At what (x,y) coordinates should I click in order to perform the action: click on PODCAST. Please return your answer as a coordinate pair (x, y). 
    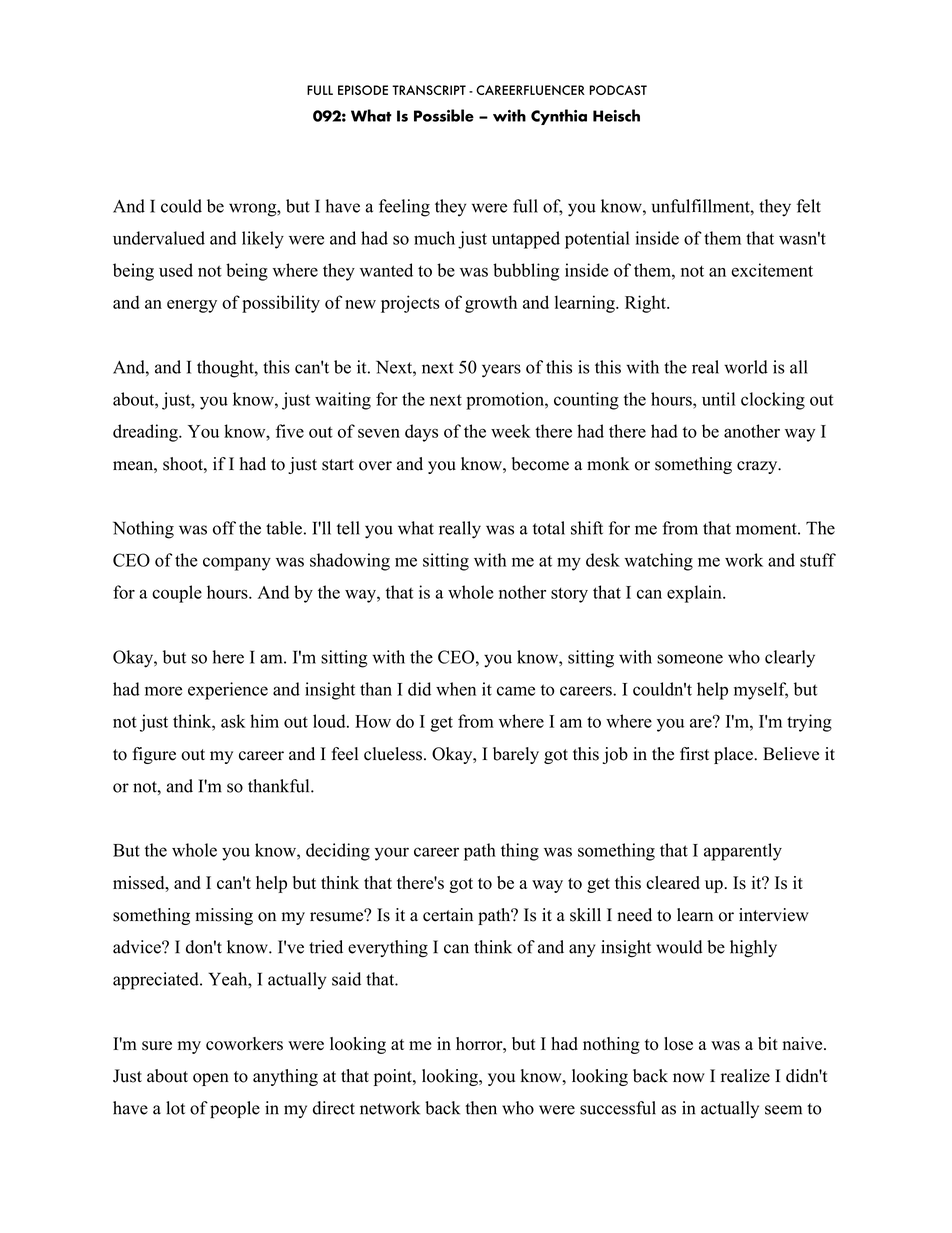
    Looking at the image, I should click on (618, 90).
